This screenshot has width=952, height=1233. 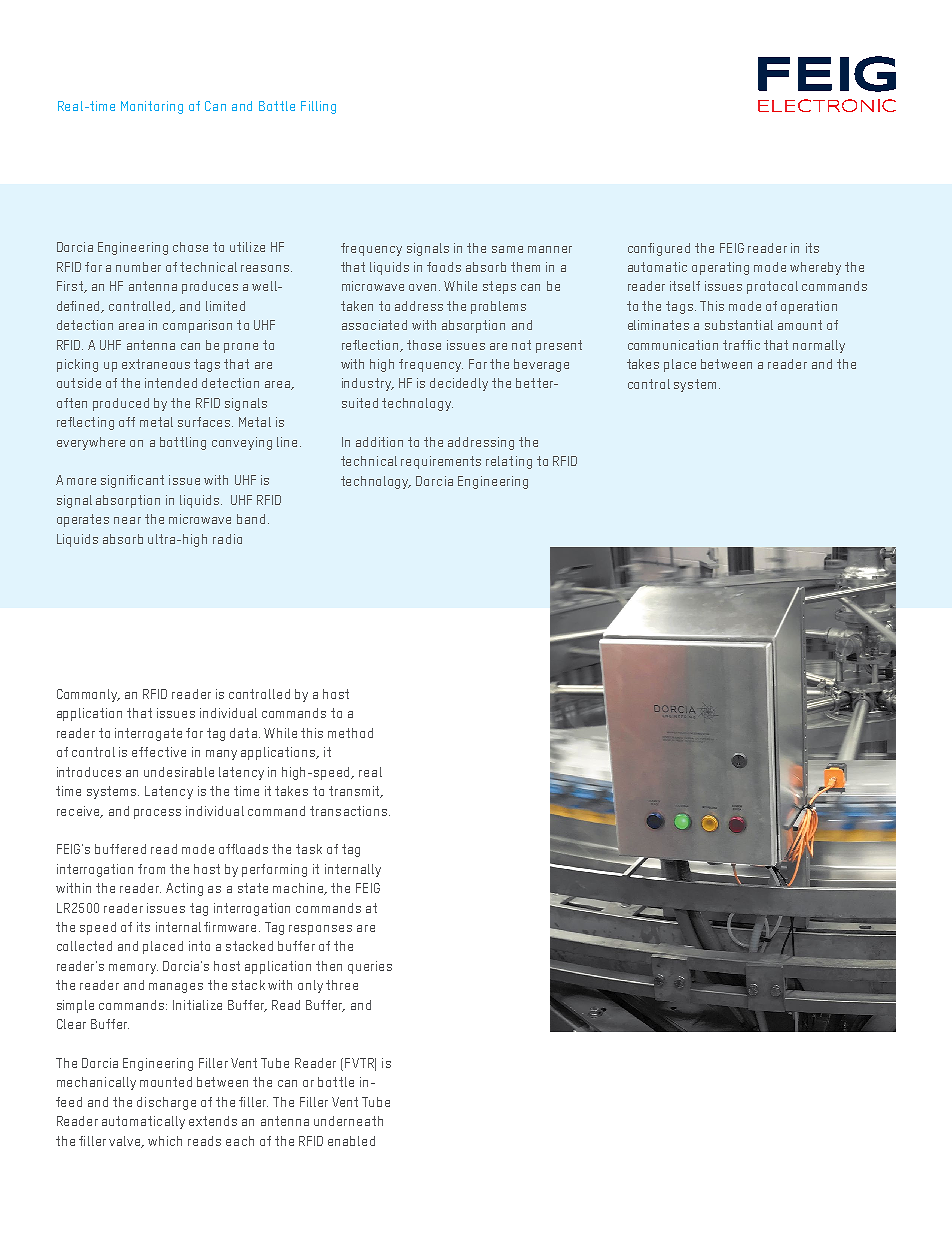 What do you see at coordinates (424, 345) in the screenshot?
I see `those` at bounding box center [424, 345].
